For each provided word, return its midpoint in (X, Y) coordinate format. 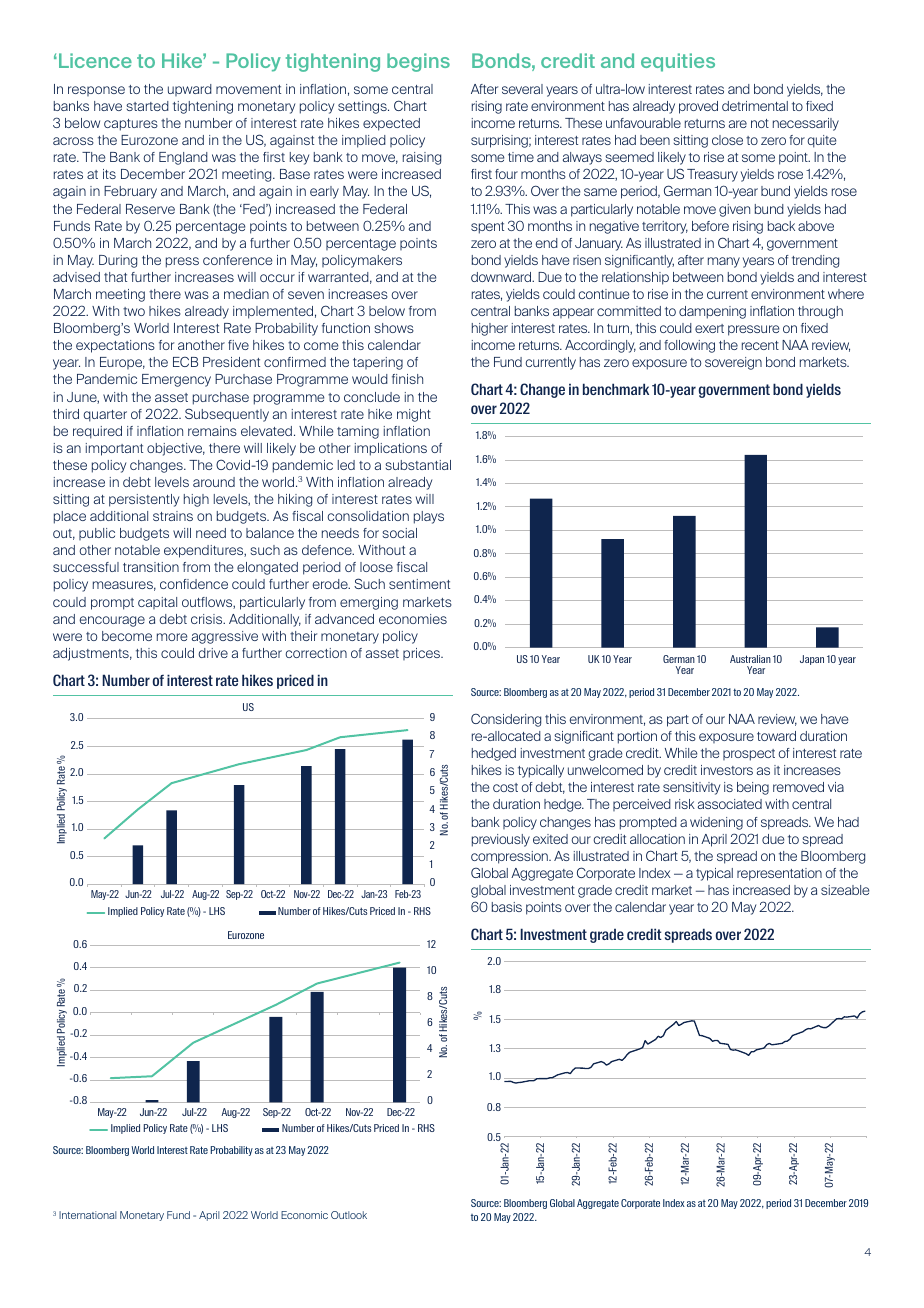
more (172, 637)
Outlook (349, 1215)
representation (779, 874)
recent (760, 345)
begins (418, 62)
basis (507, 907)
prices (423, 654)
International (88, 1215)
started (147, 106)
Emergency (176, 380)
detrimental (755, 106)
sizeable (845, 890)
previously (501, 840)
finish (407, 379)
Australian (750, 659)
